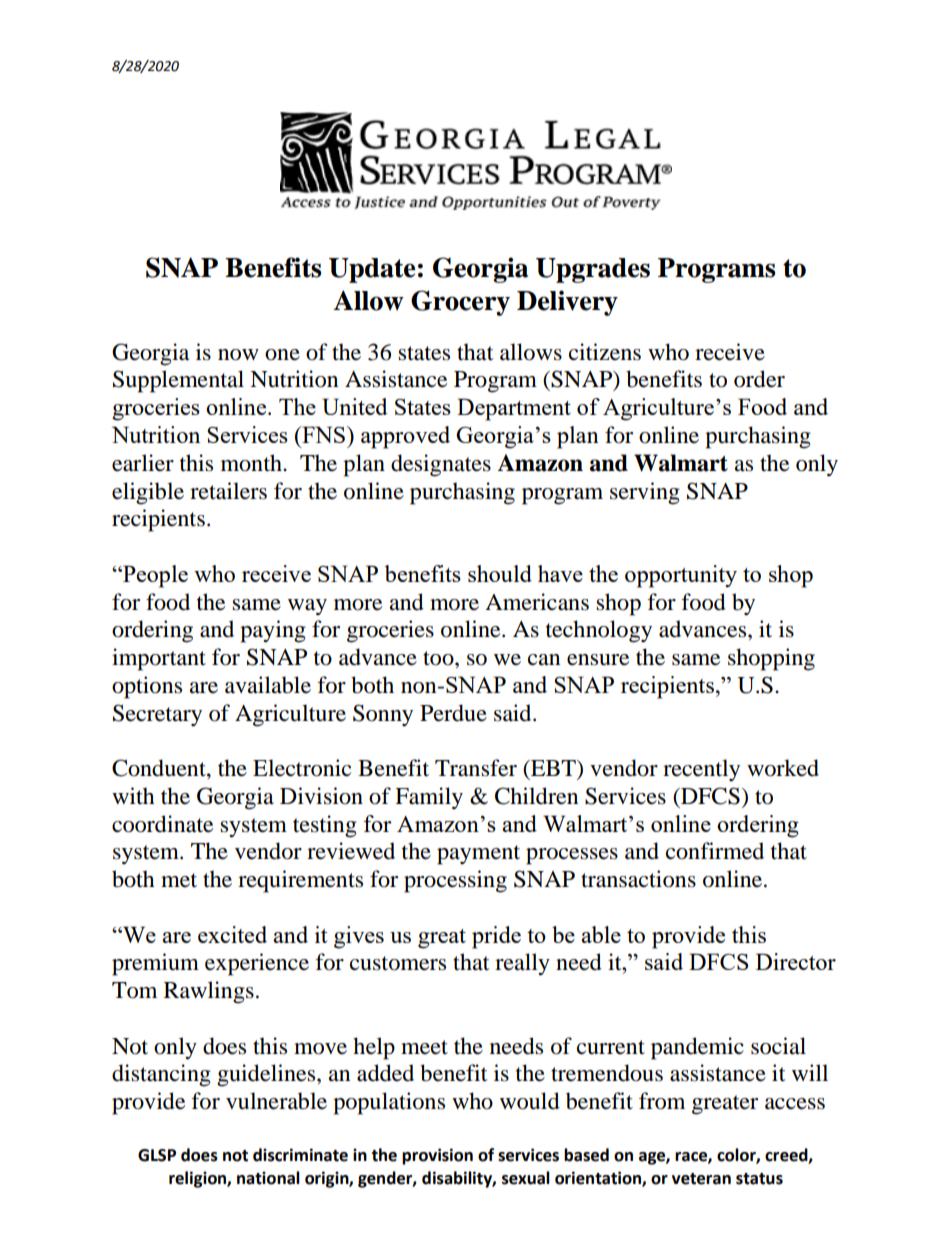 The height and width of the page is (1233, 952). I want to click on recently, so click(701, 770).
